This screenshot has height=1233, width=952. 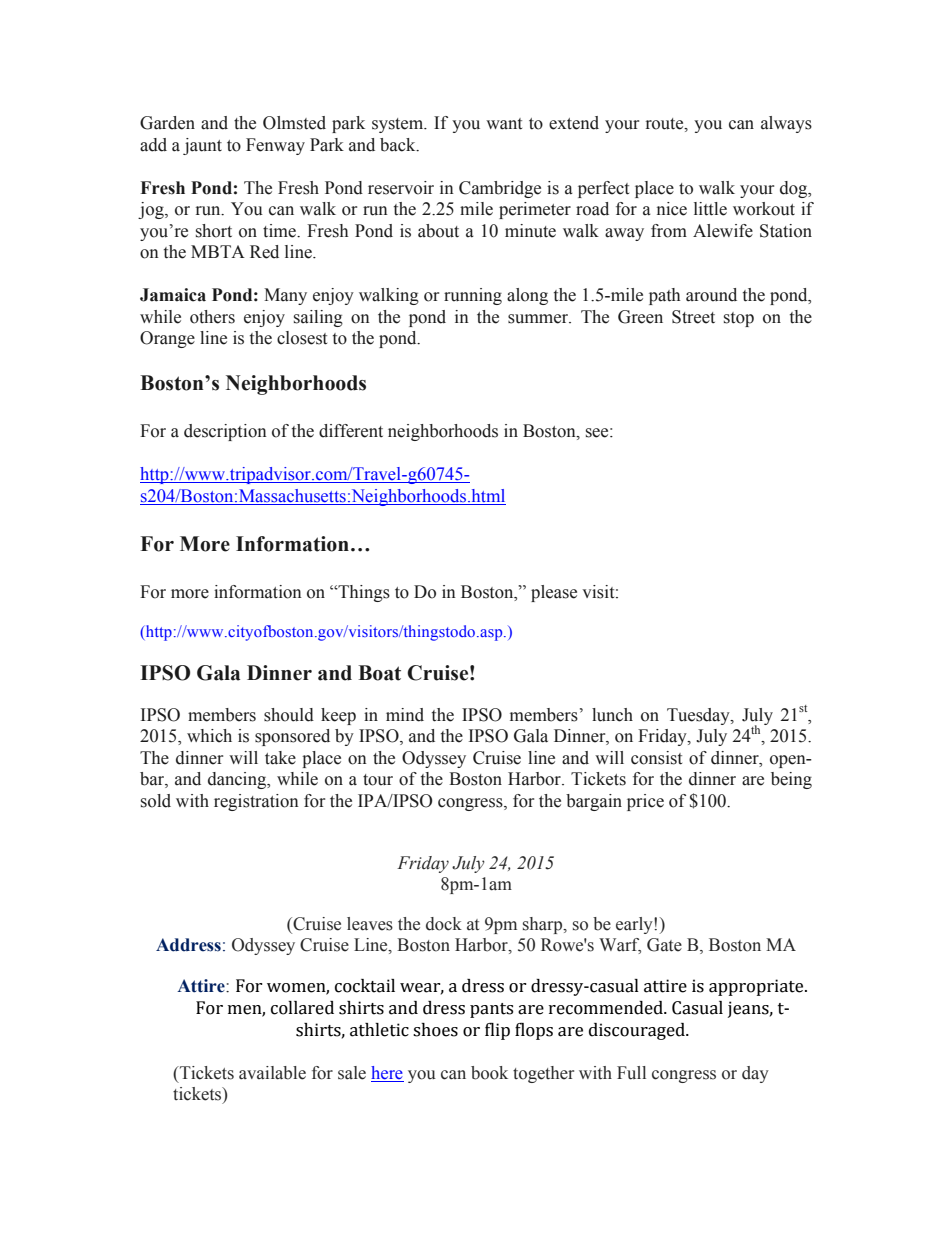 I want to click on book, so click(x=489, y=1073).
